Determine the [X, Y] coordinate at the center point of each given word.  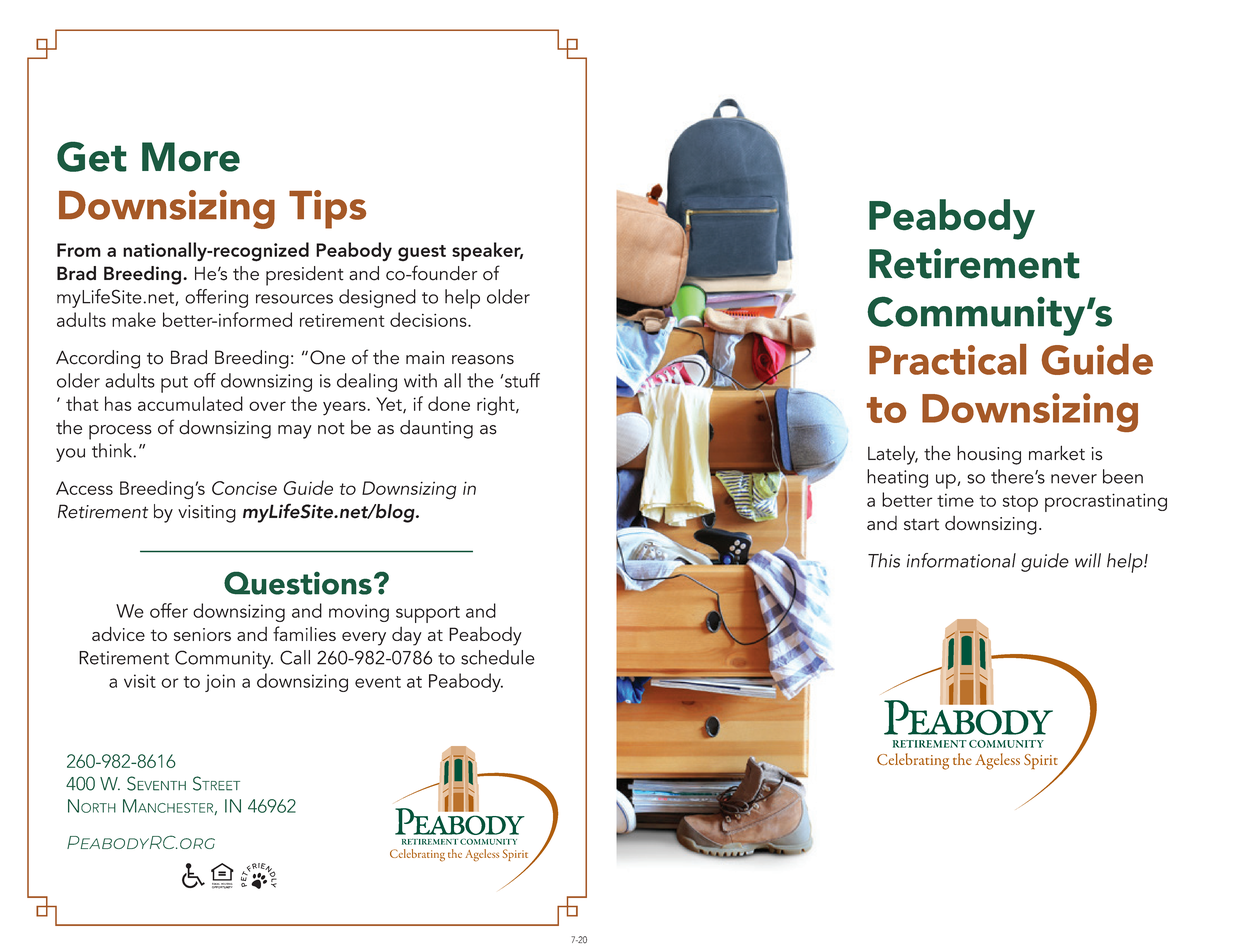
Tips [327, 209]
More [191, 157]
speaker [487, 251]
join [220, 683]
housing [989, 455]
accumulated [190, 403]
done [449, 403]
